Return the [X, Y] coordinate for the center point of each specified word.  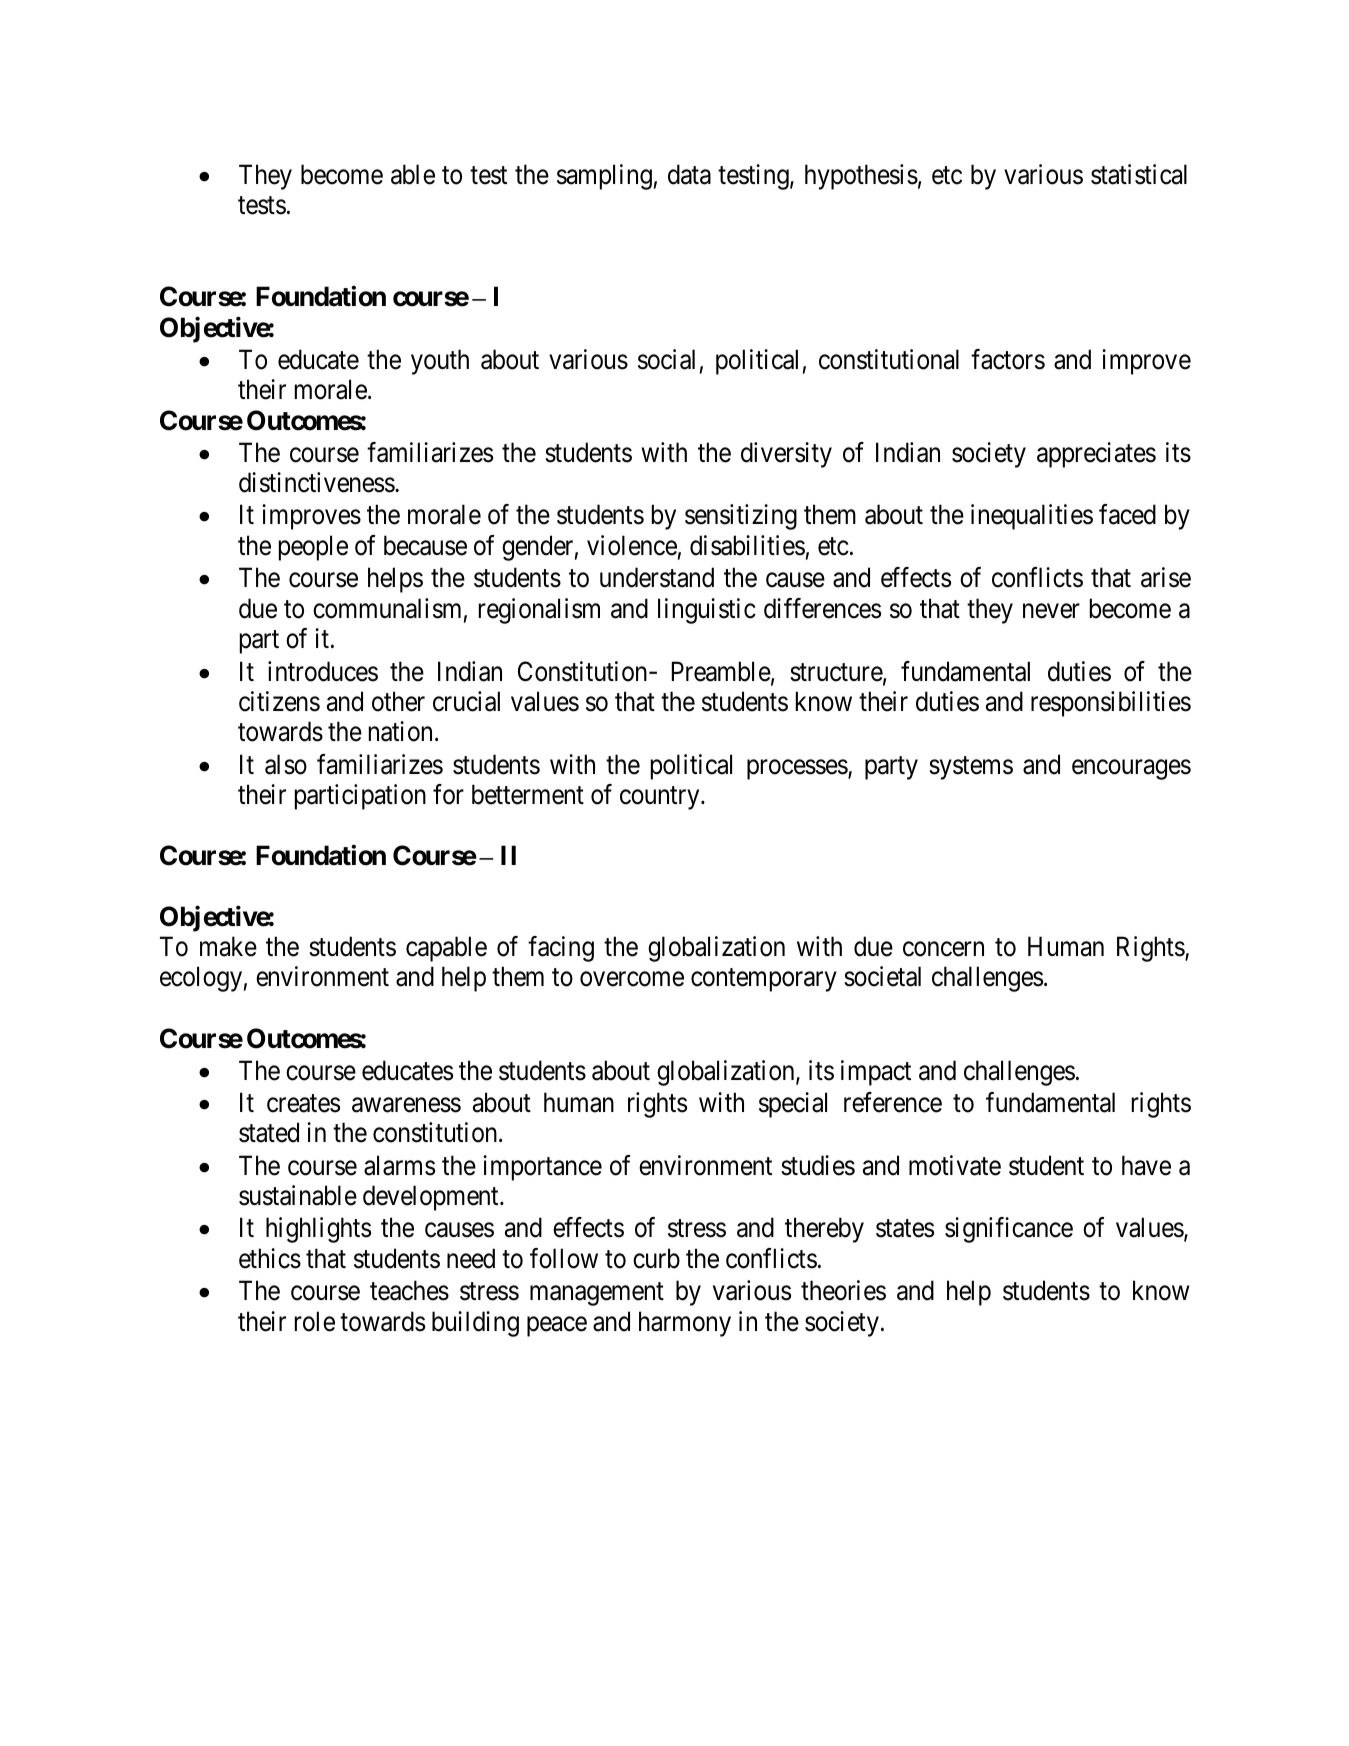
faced [1127, 514]
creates [303, 1104]
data [689, 174]
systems [971, 768]
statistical [1139, 174]
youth [440, 362]
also [286, 764]
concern [943, 949]
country [661, 798]
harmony [685, 1324]
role [315, 1321]
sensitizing [741, 517]
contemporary [764, 980]
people [313, 548]
